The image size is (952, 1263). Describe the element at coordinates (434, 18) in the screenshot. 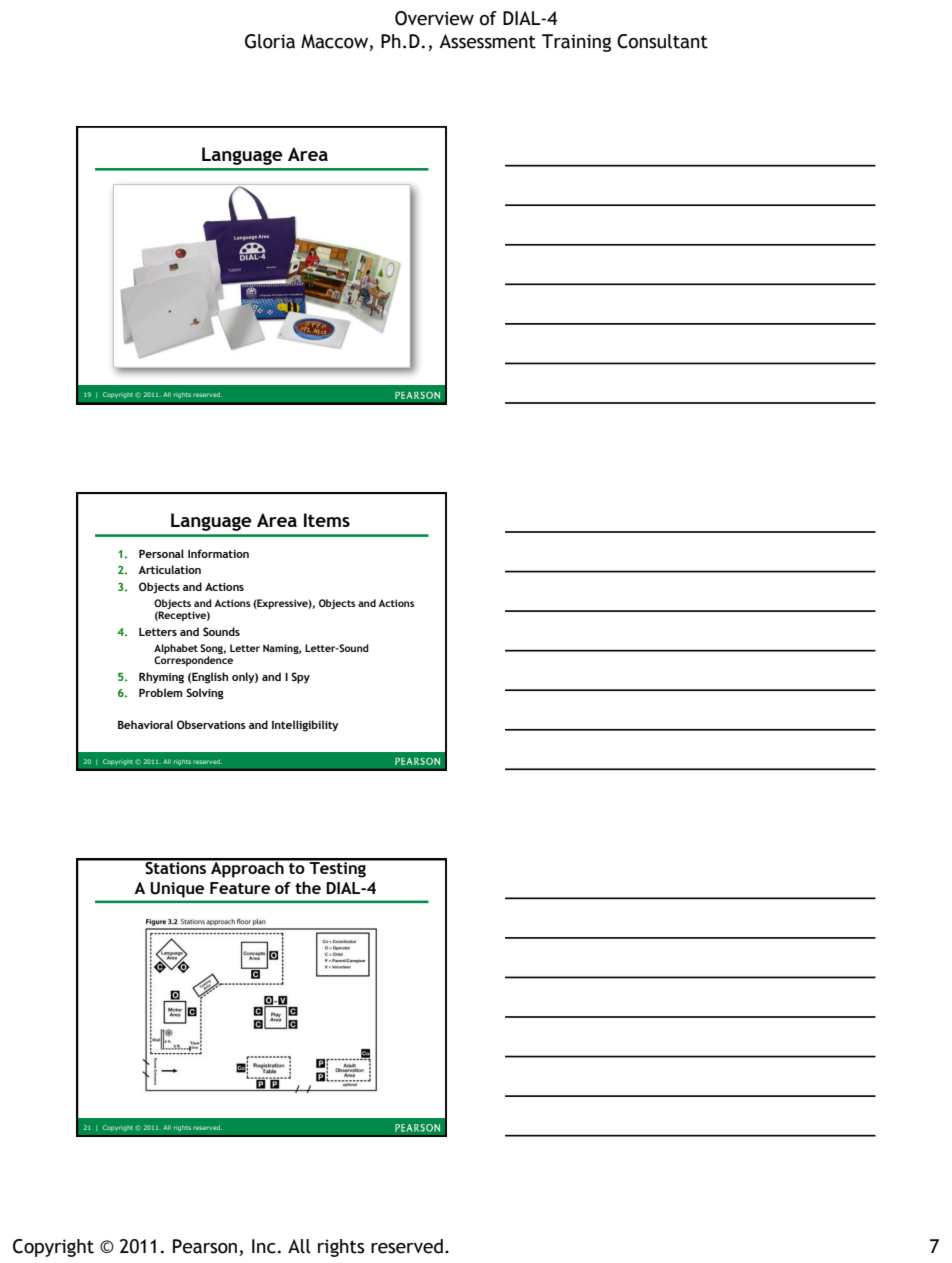

I see `Overview` at that location.
